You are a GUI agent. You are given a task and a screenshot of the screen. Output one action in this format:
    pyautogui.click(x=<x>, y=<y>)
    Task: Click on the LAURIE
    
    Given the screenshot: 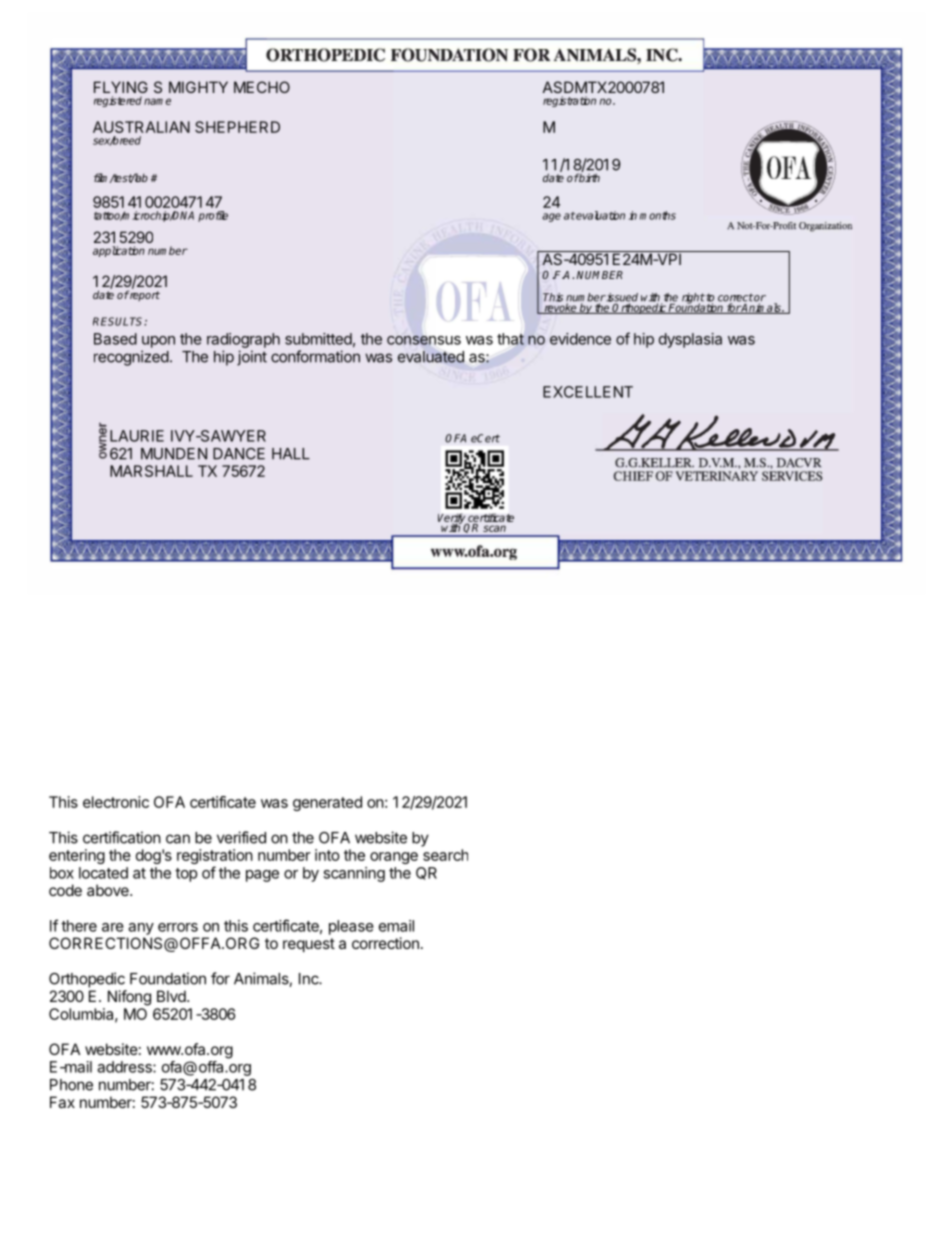 What is the action you would take?
    pyautogui.click(x=137, y=436)
